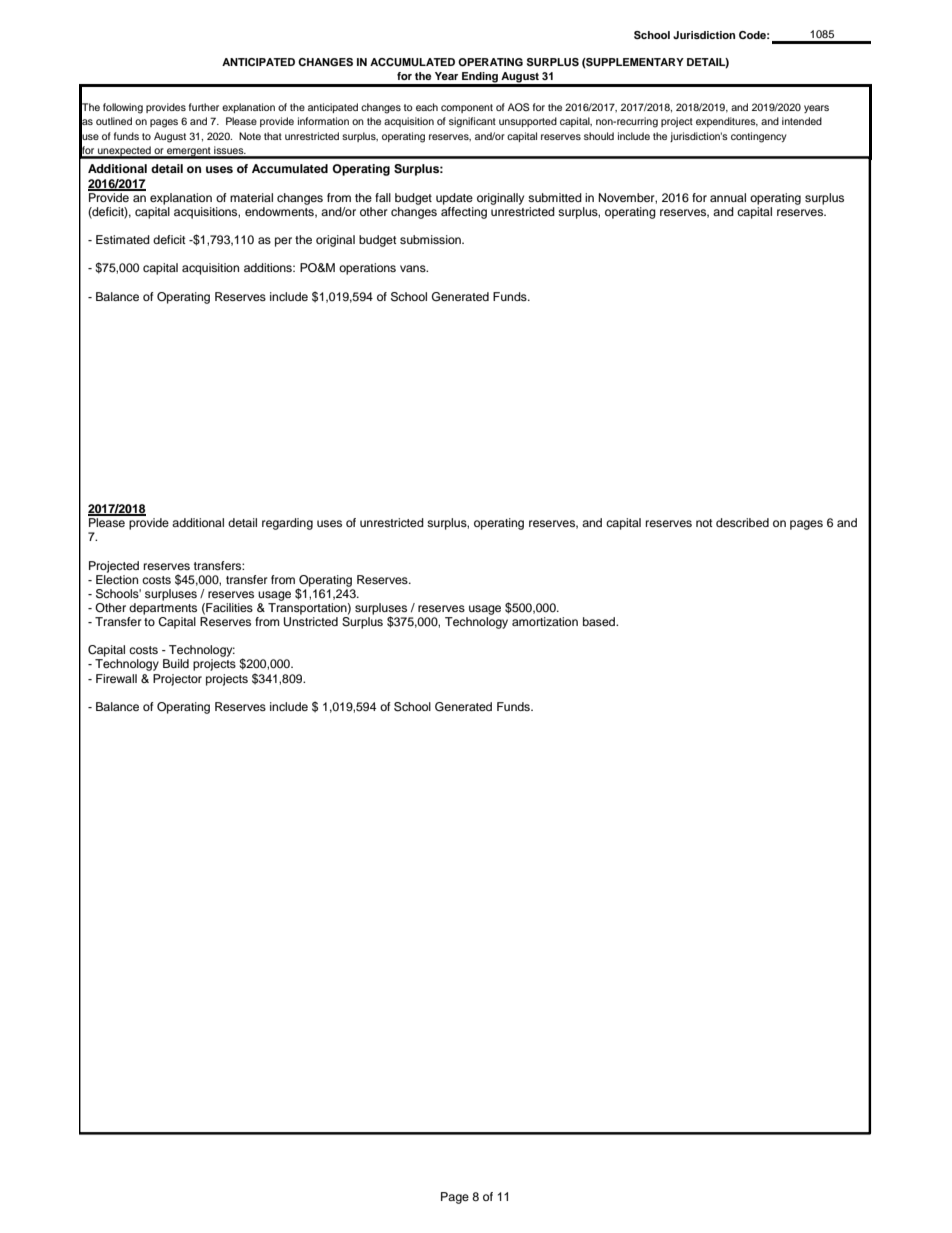 The height and width of the screenshot is (1233, 952). Describe the element at coordinates (176, 663) in the screenshot. I see `Build` at that location.
